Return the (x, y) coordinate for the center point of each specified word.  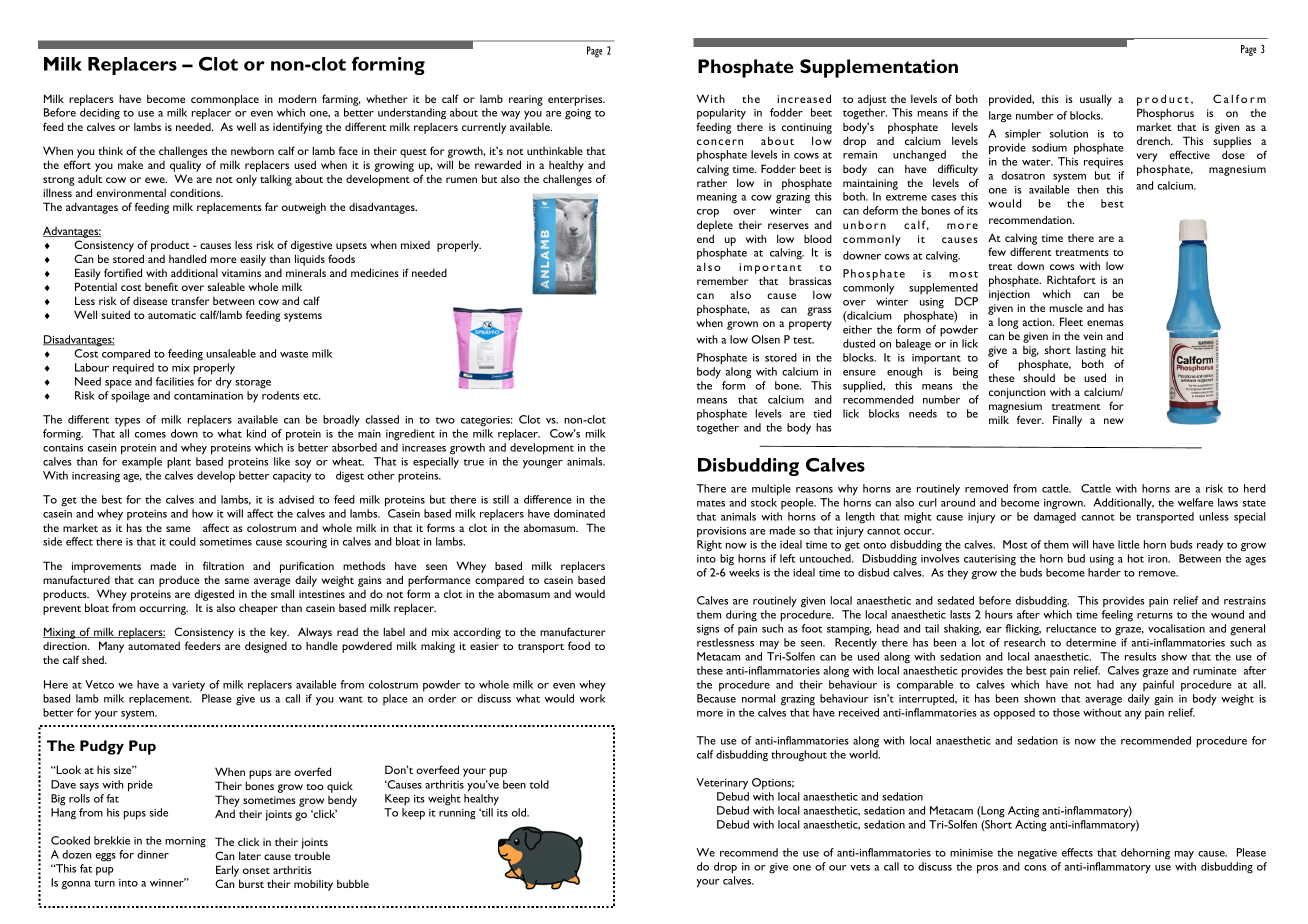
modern (298, 98)
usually (1096, 100)
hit (1117, 349)
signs (708, 630)
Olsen (766, 339)
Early (228, 872)
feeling (1117, 616)
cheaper (258, 609)
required (133, 369)
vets (860, 867)
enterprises (576, 100)
